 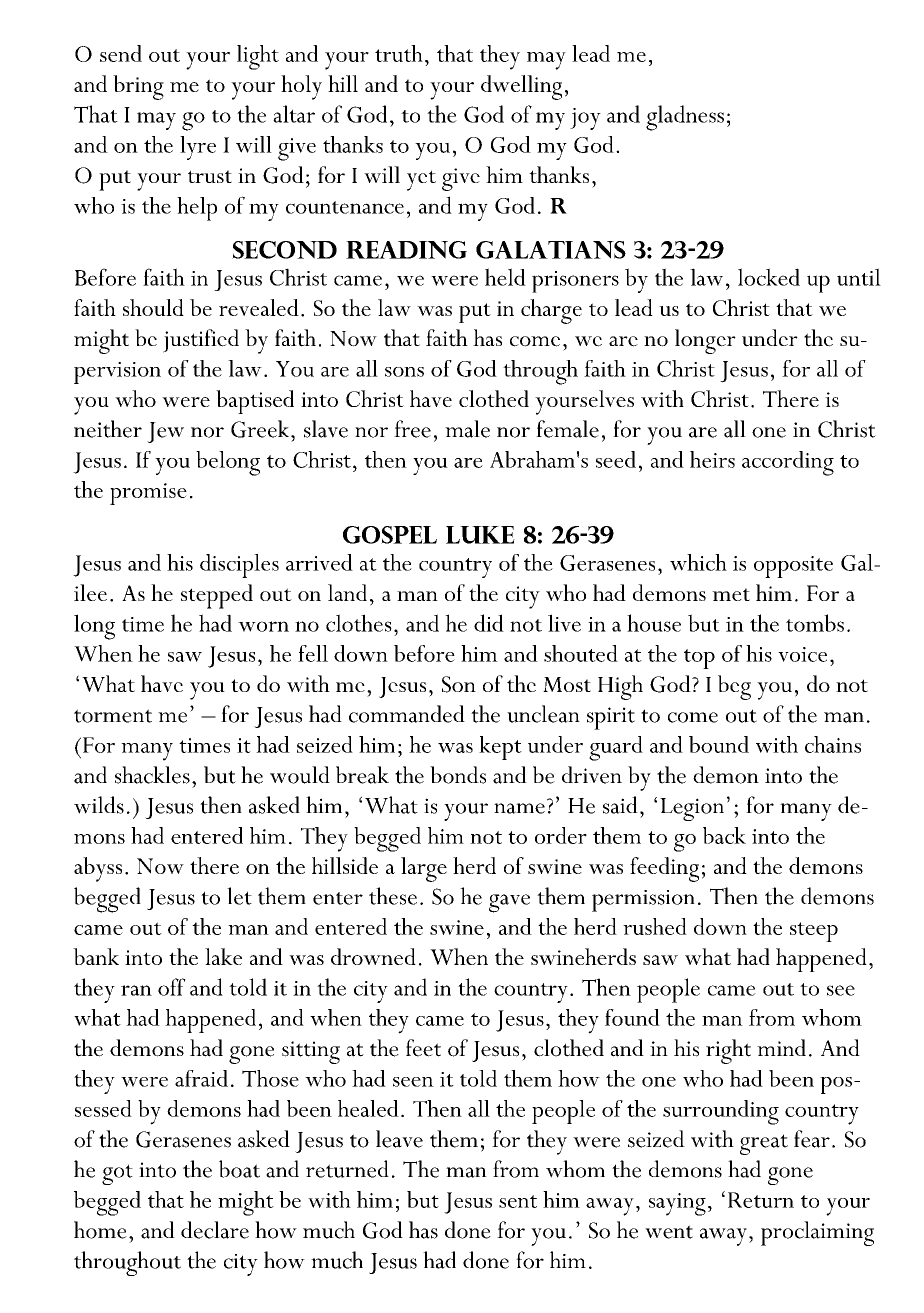 I want to click on stepped, so click(x=217, y=596).
